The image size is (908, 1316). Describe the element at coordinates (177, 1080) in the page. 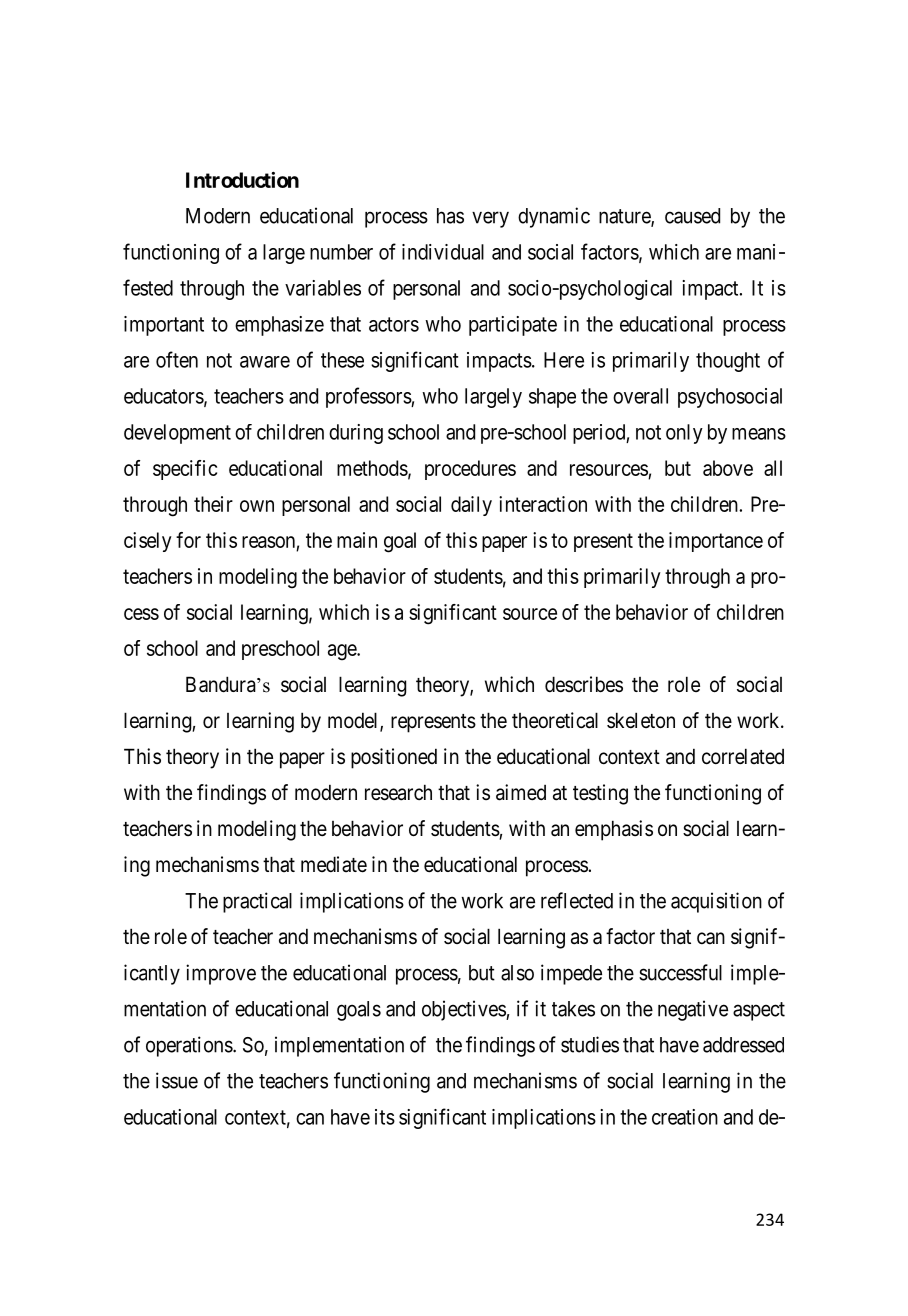

I see `issue` at that location.
